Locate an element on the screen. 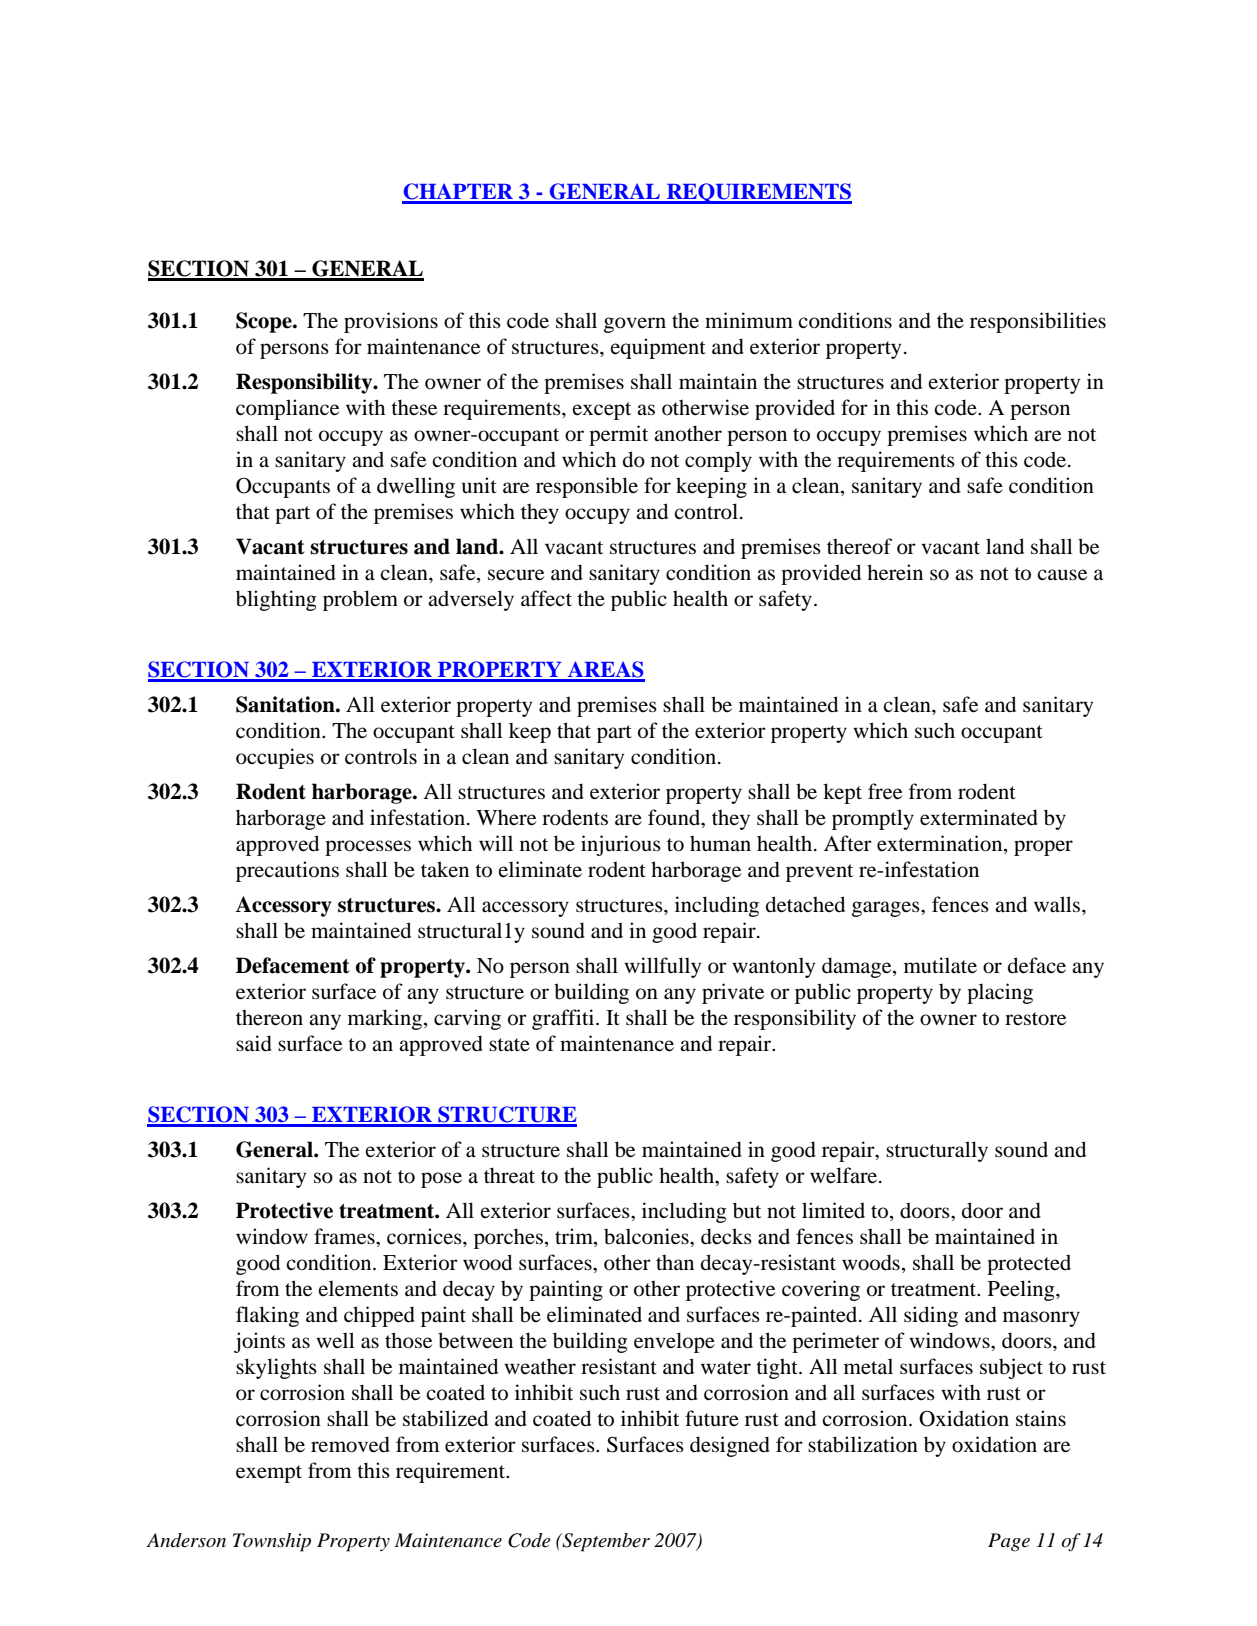 The image size is (1257, 1626). injurious is located at coordinates (621, 845).
